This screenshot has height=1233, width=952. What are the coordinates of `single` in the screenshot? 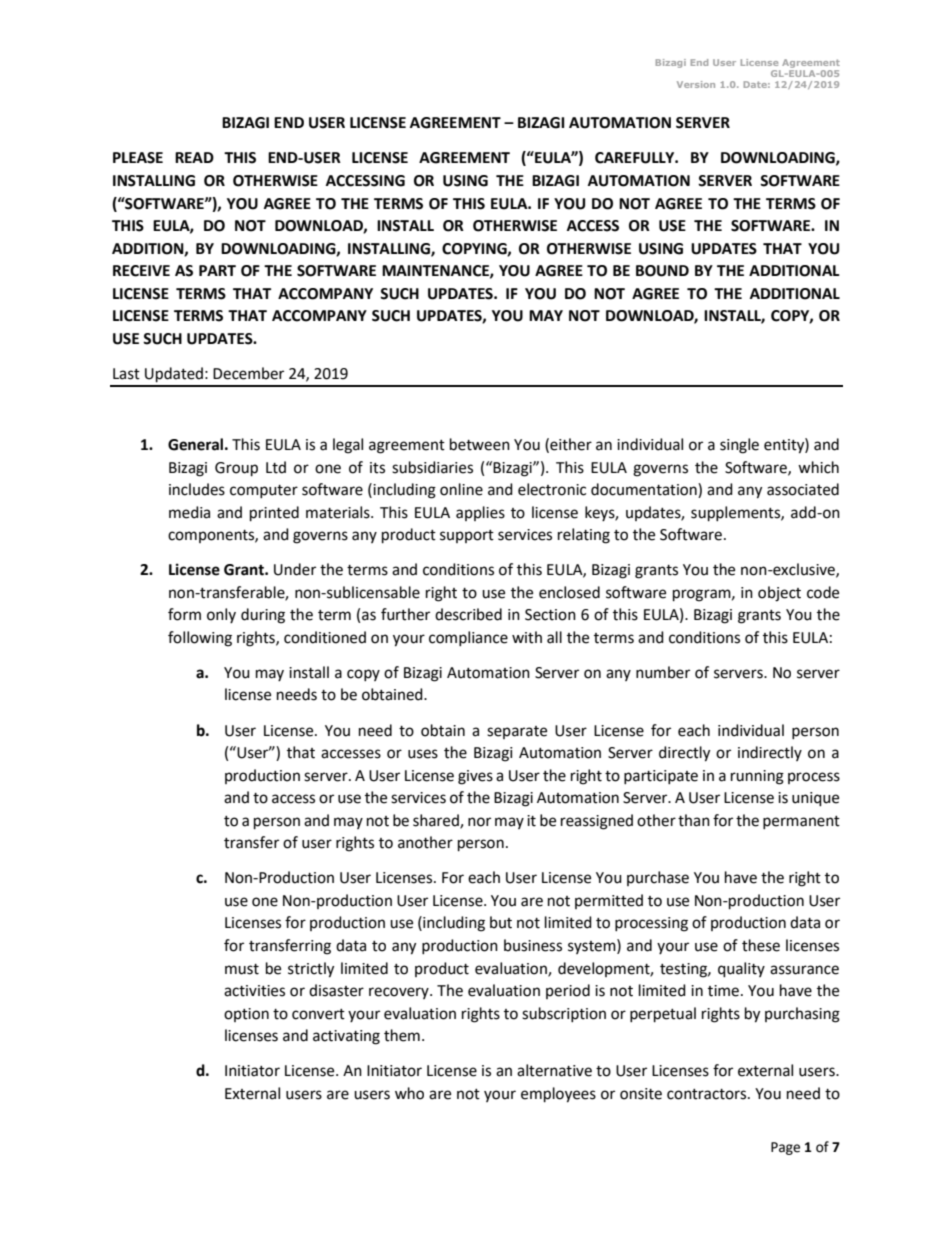 It's located at (739, 446).
